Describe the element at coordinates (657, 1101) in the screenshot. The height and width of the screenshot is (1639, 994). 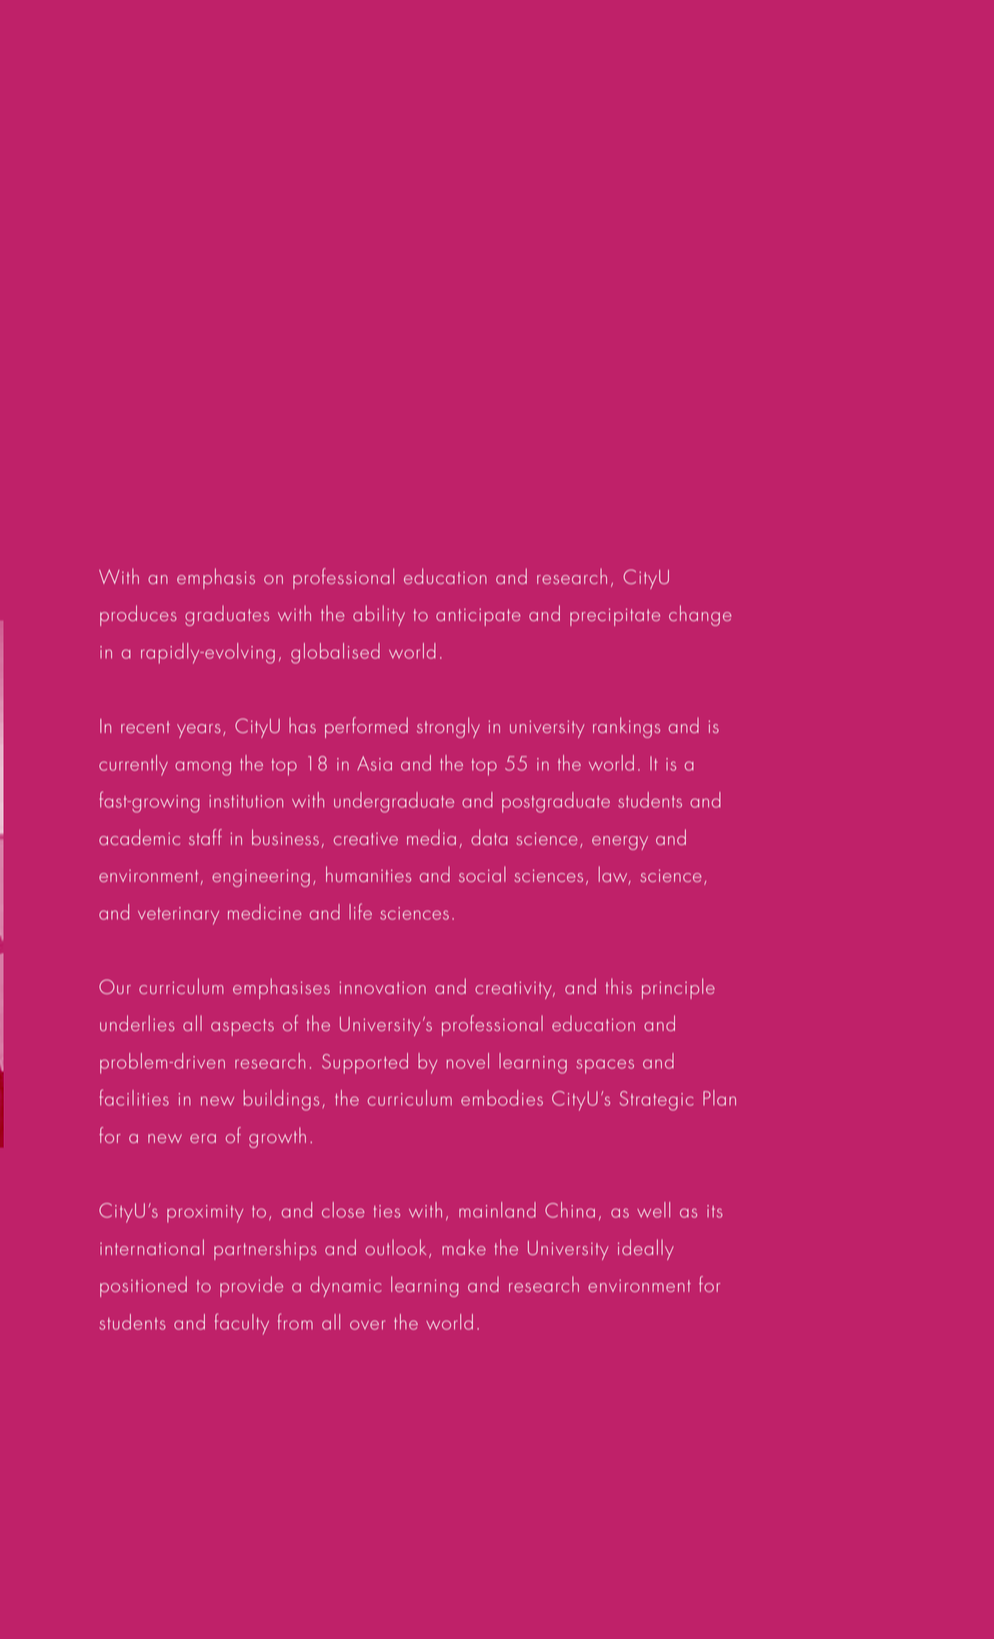
I see `Strategic` at that location.
